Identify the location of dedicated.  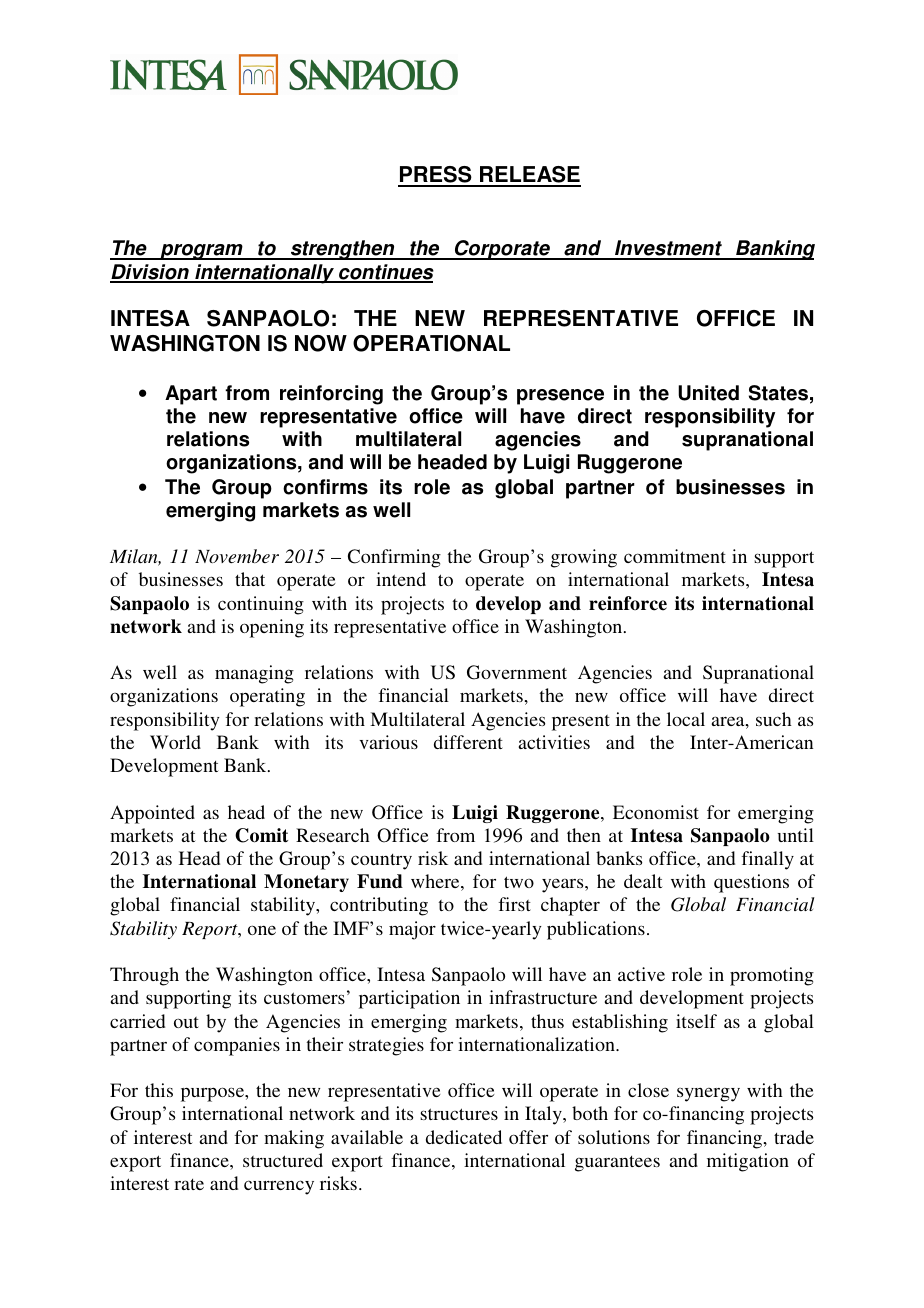
(464, 1137).
